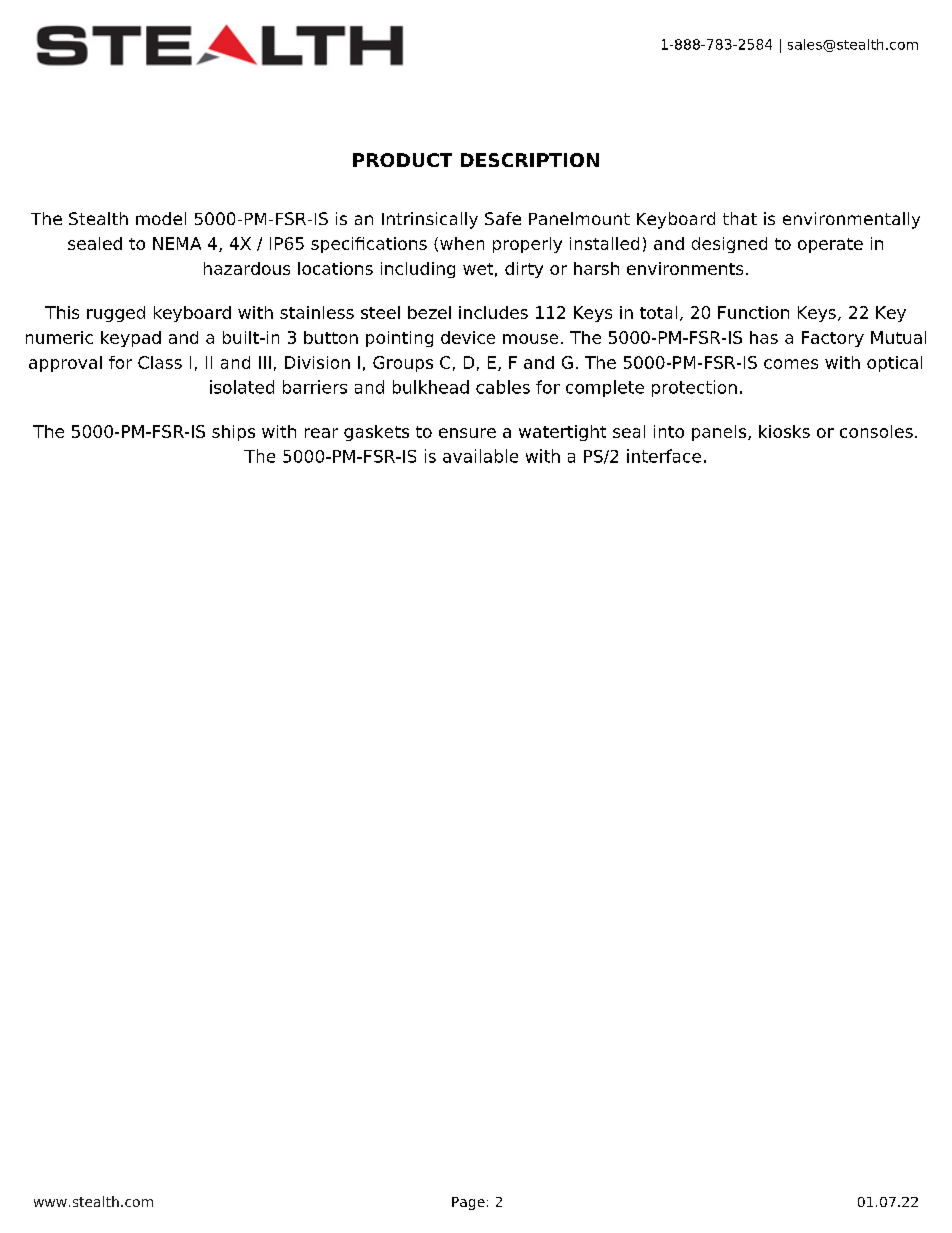 This screenshot has height=1233, width=952. I want to click on consoles, so click(876, 431).
